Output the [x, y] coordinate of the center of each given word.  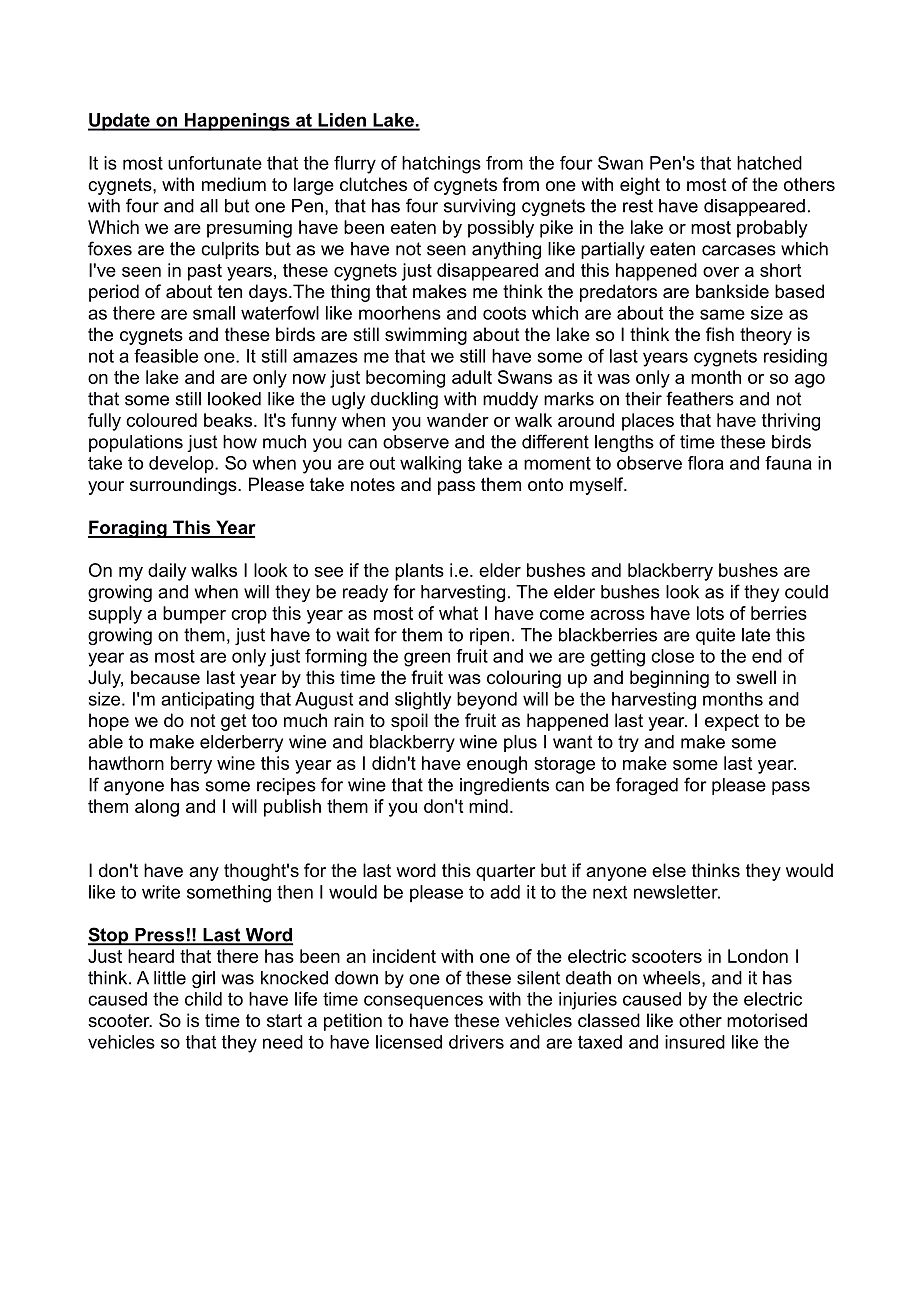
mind [488, 806]
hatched [769, 163]
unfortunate [215, 163]
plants [419, 572]
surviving [479, 207]
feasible [166, 356]
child [203, 999]
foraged [647, 786]
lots [710, 613]
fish [720, 334]
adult [472, 377]
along [157, 808]
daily [167, 572]
